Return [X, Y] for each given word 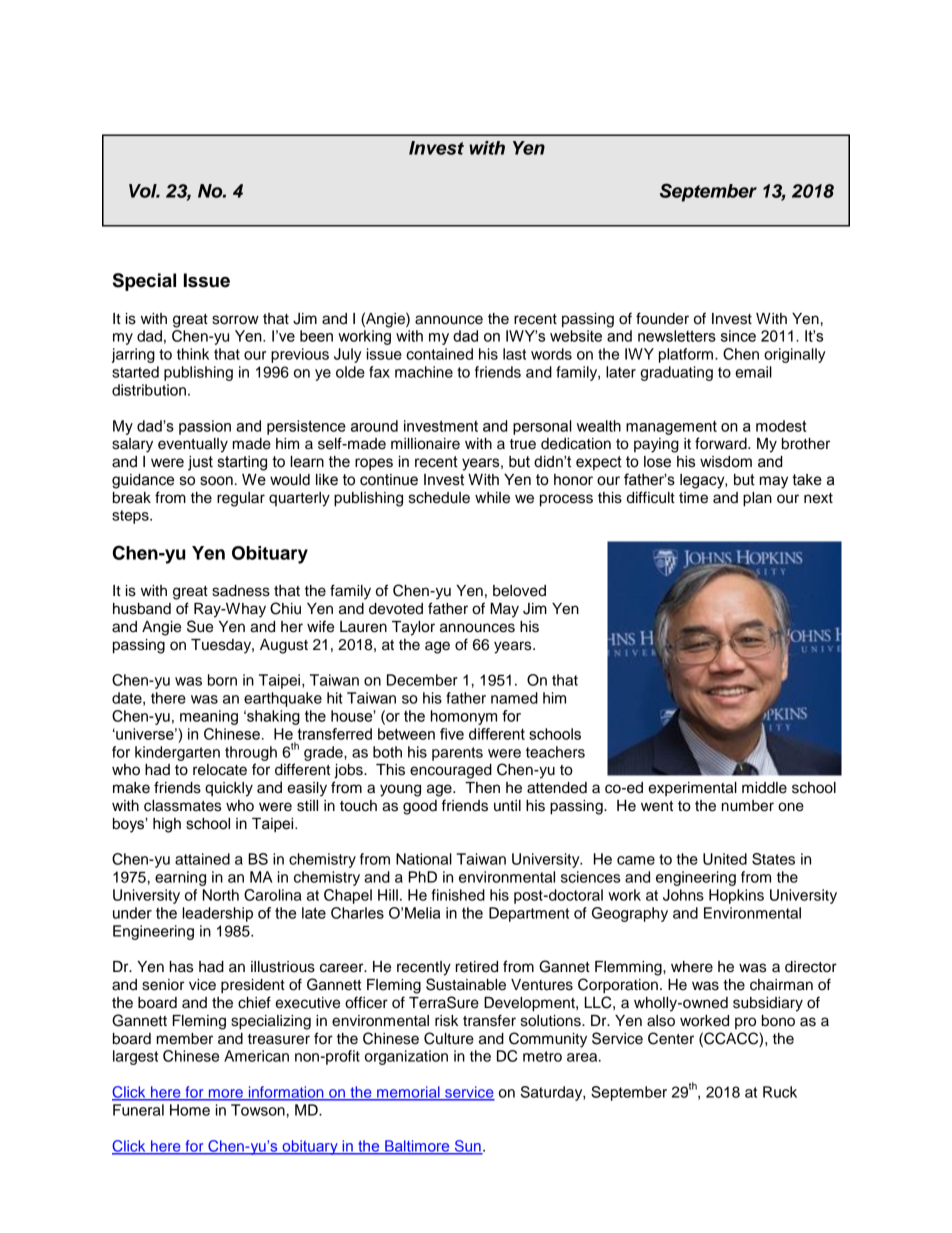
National [424, 859]
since [738, 336]
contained [439, 354]
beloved [519, 591]
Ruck [780, 1092]
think [193, 354]
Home [190, 1110]
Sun [467, 1147]
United [725, 859]
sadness [241, 591]
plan [757, 499]
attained [202, 859]
